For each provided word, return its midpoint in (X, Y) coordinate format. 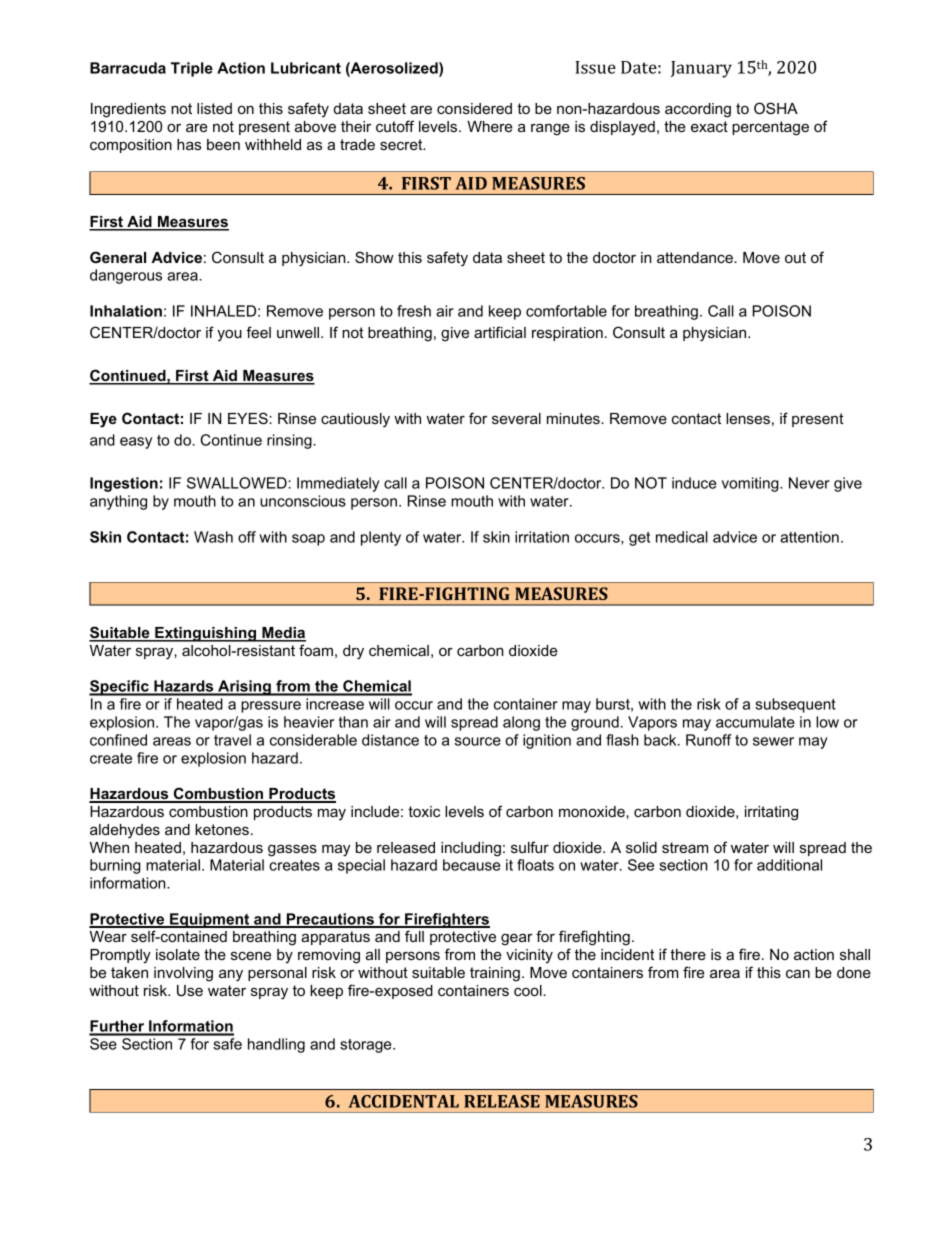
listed (214, 108)
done (854, 972)
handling (276, 1045)
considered (474, 108)
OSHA (776, 108)
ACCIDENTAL (403, 1101)
